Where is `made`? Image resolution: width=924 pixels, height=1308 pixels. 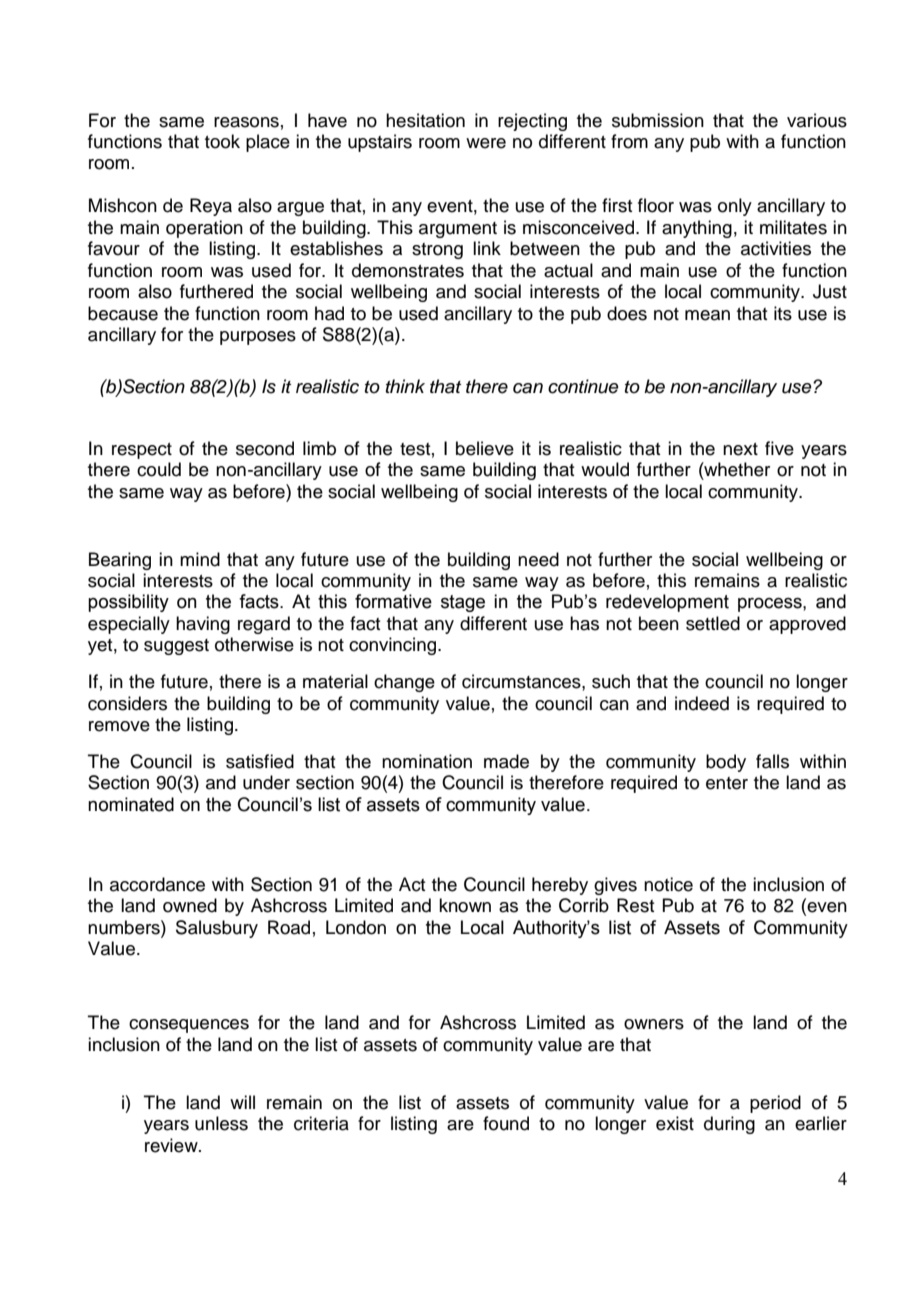 made is located at coordinates (506, 761).
